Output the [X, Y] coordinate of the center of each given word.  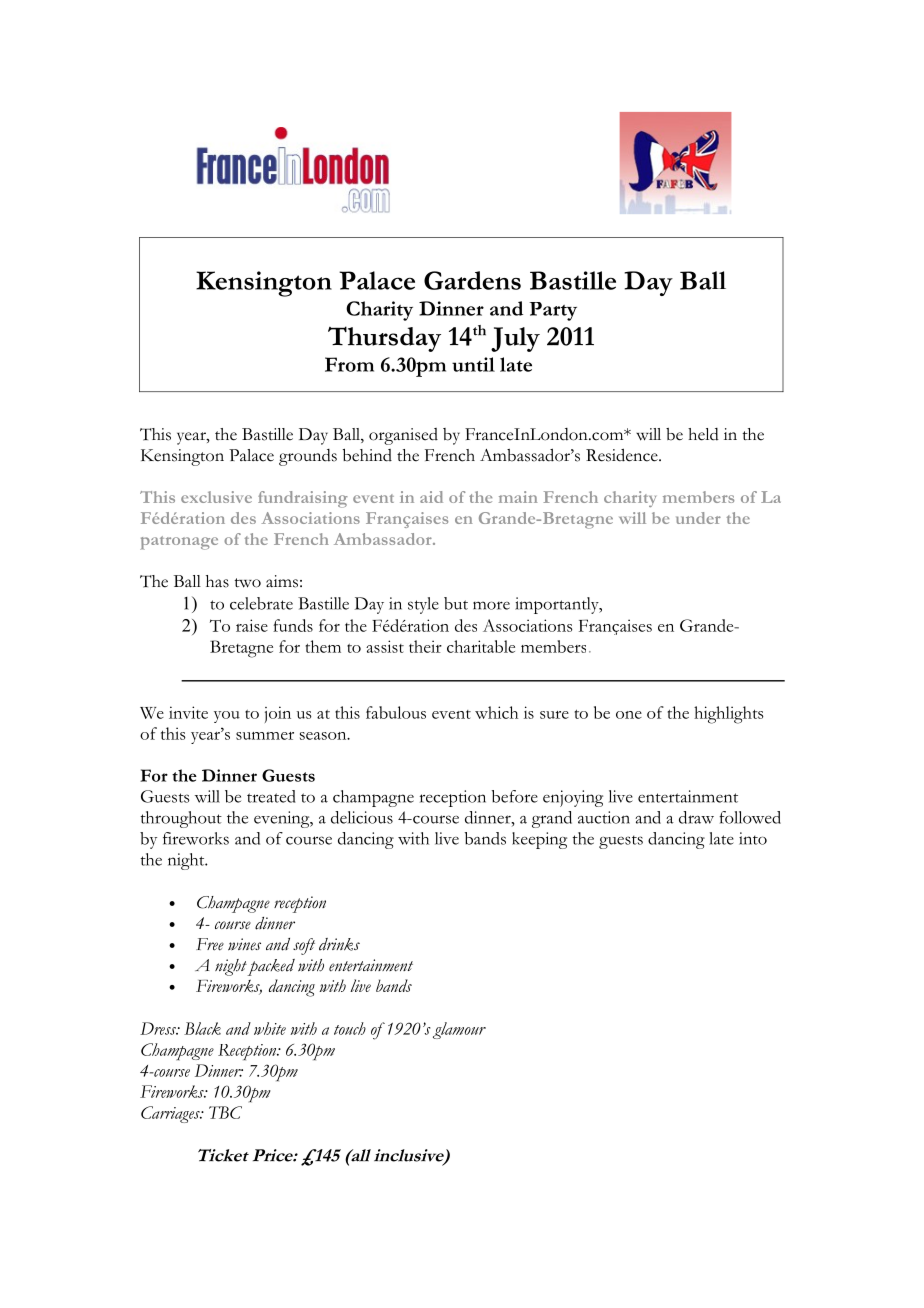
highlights [729, 715]
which [496, 712]
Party [553, 311]
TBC [225, 1112]
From [349, 364]
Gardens [472, 280]
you [227, 717]
